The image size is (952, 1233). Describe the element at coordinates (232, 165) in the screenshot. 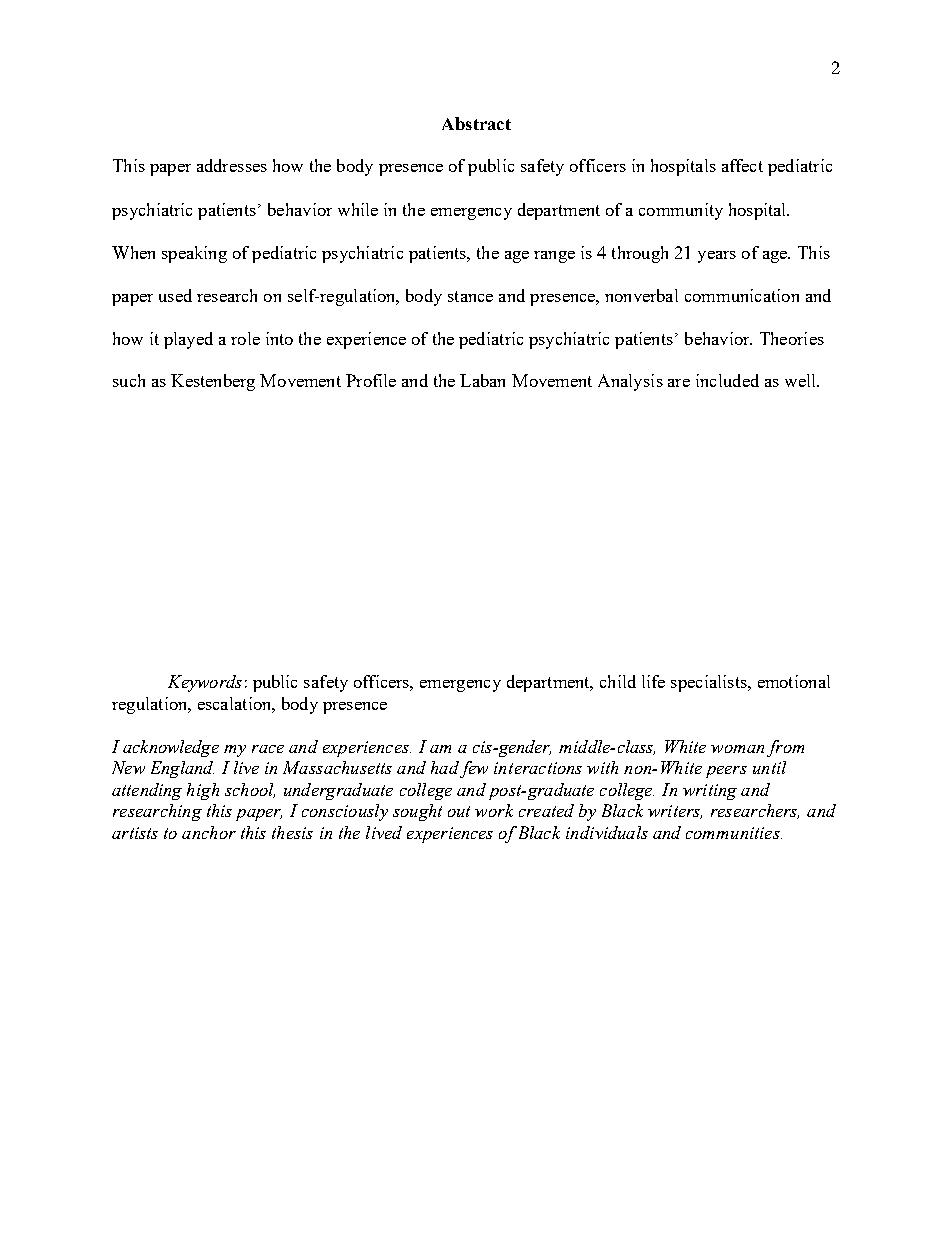

I see `addresses` at that location.
